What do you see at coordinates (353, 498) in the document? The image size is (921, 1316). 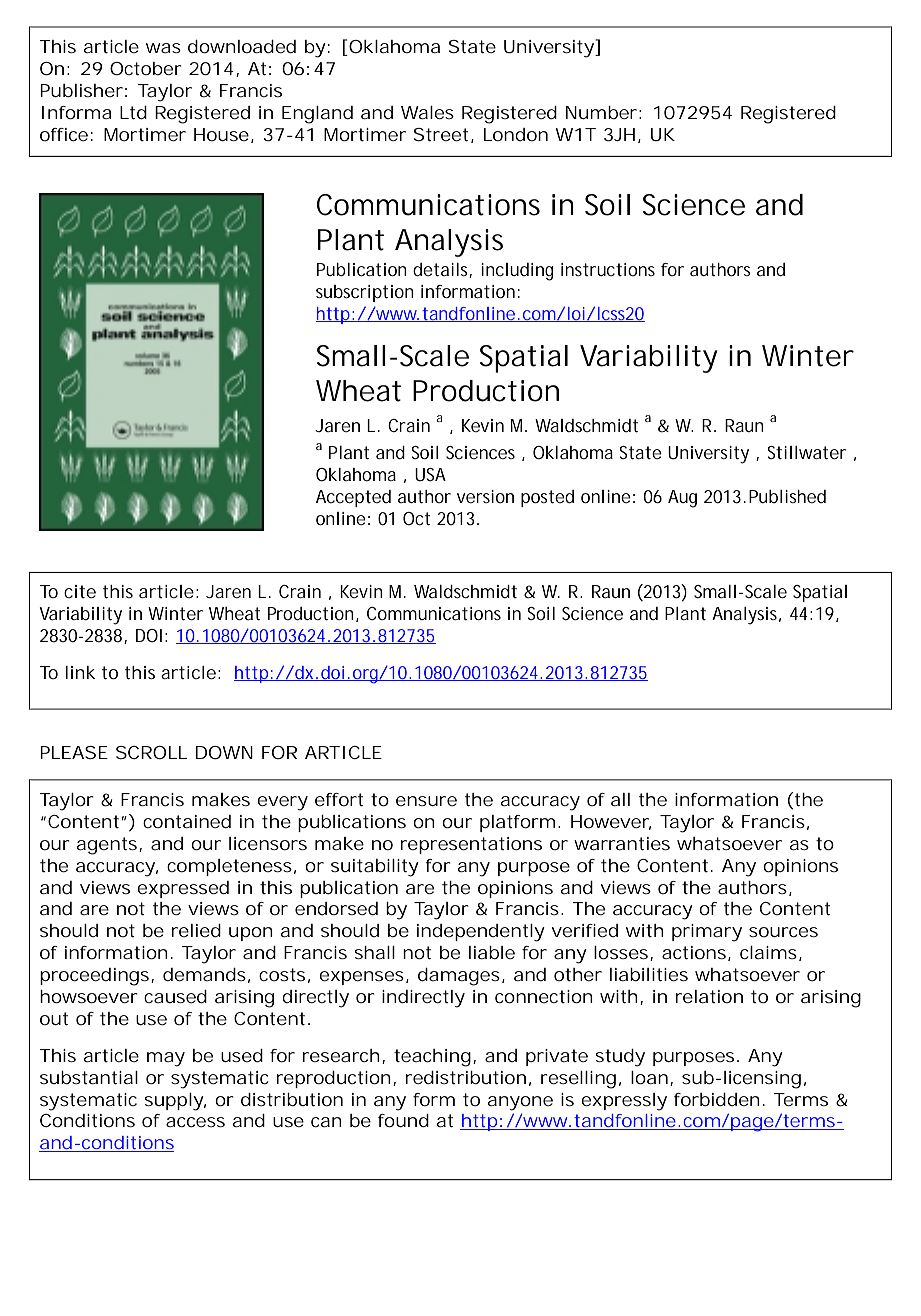 I see `Accepted` at bounding box center [353, 498].
